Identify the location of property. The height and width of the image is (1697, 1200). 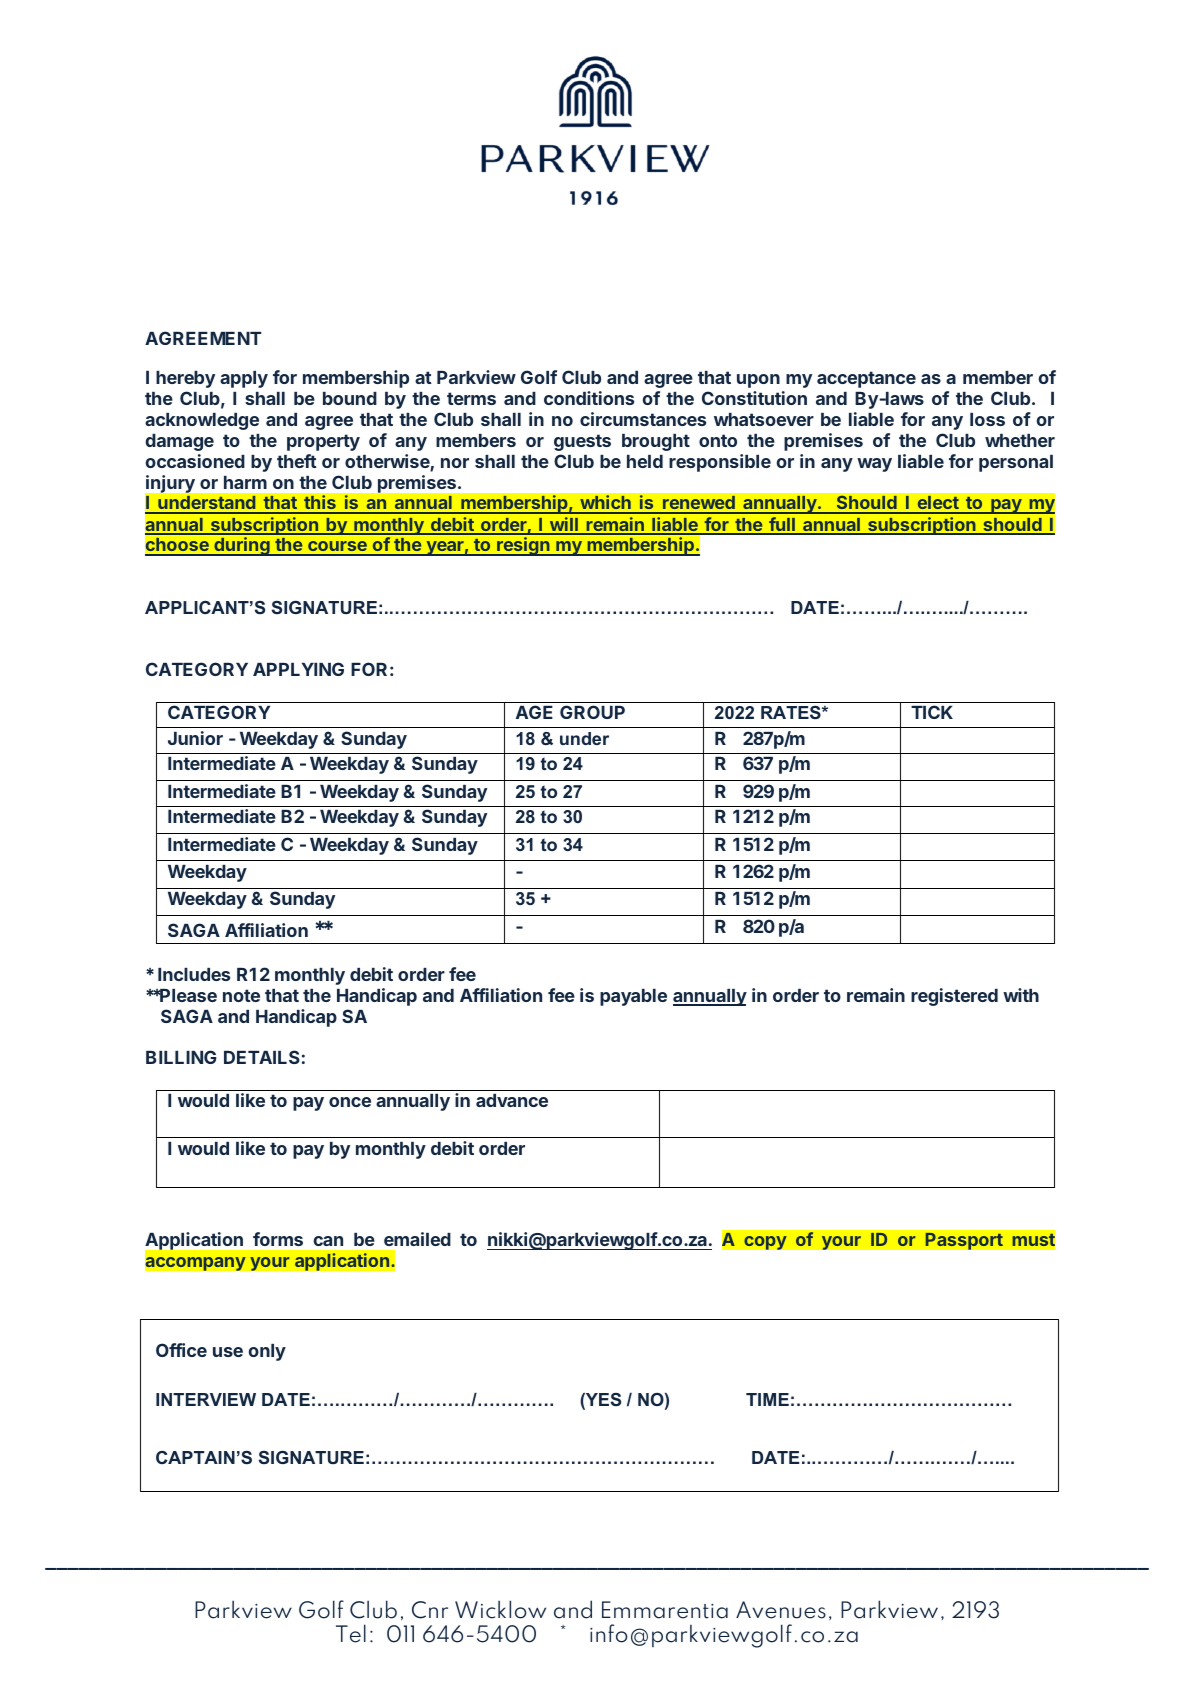
(323, 442).
